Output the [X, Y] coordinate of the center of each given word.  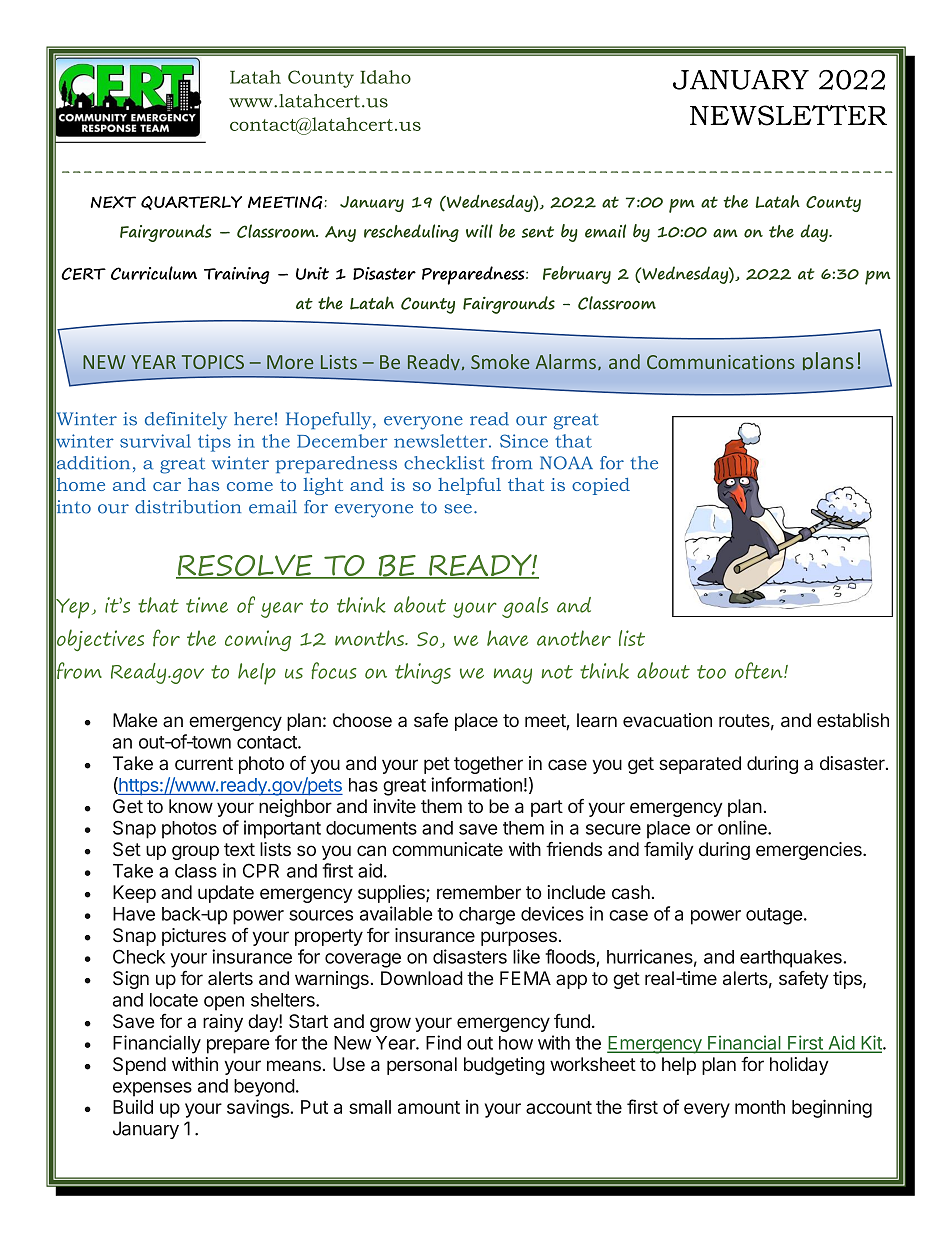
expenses [152, 1089]
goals [525, 607]
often [760, 670]
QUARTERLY [191, 203]
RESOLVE [245, 566]
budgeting [504, 1066]
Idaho [385, 77]
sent [538, 232]
